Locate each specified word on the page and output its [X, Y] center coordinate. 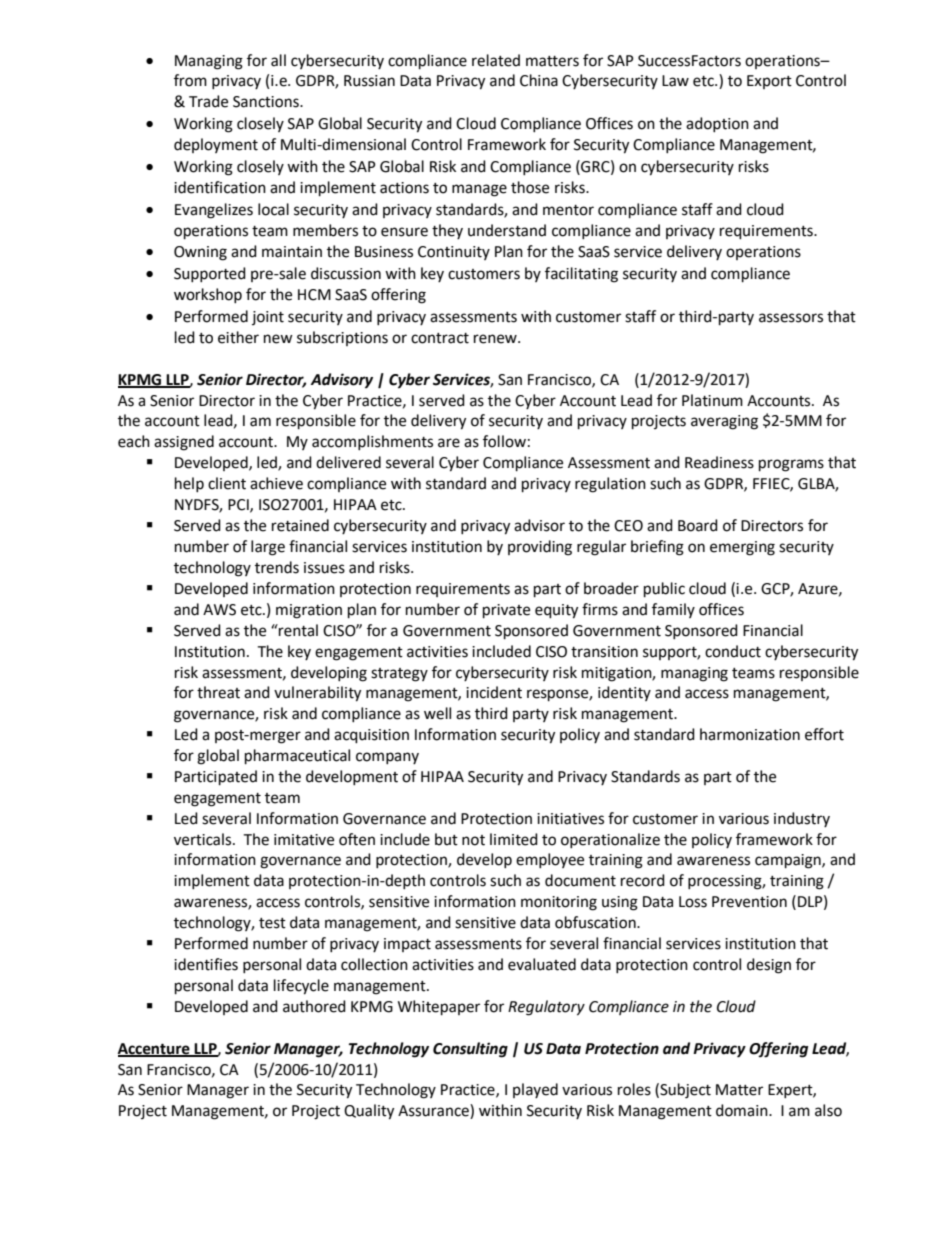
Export [769, 82]
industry [802, 819]
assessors [791, 318]
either [238, 337]
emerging [742, 548]
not [473, 840]
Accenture [155, 1049]
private [506, 611]
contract [440, 338]
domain [743, 1110]
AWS [219, 610]
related [496, 60]
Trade [208, 101]
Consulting [470, 1050]
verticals [204, 839]
